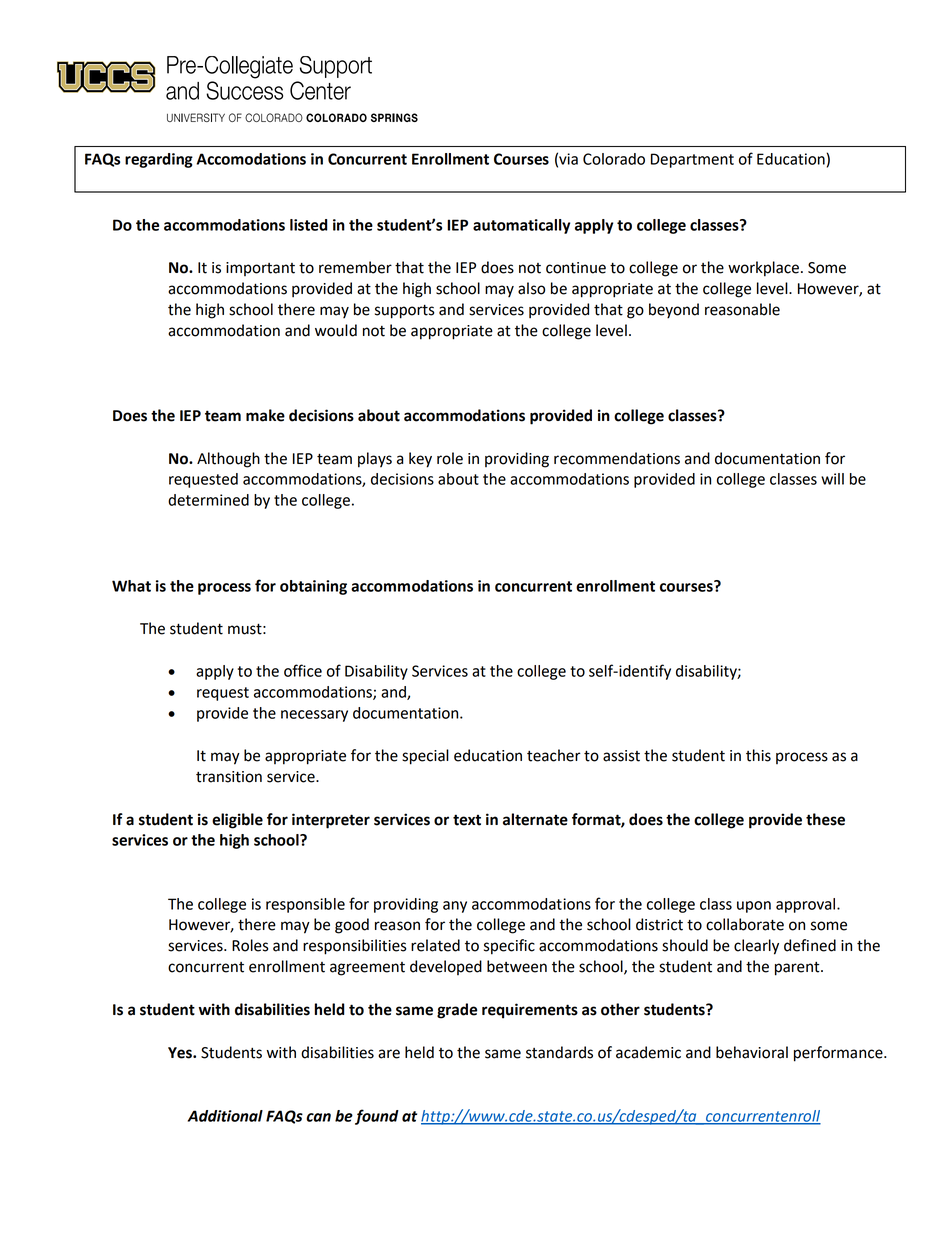 The image size is (952, 1233). Describe the element at coordinates (420, 460) in the document. I see `key` at that location.
